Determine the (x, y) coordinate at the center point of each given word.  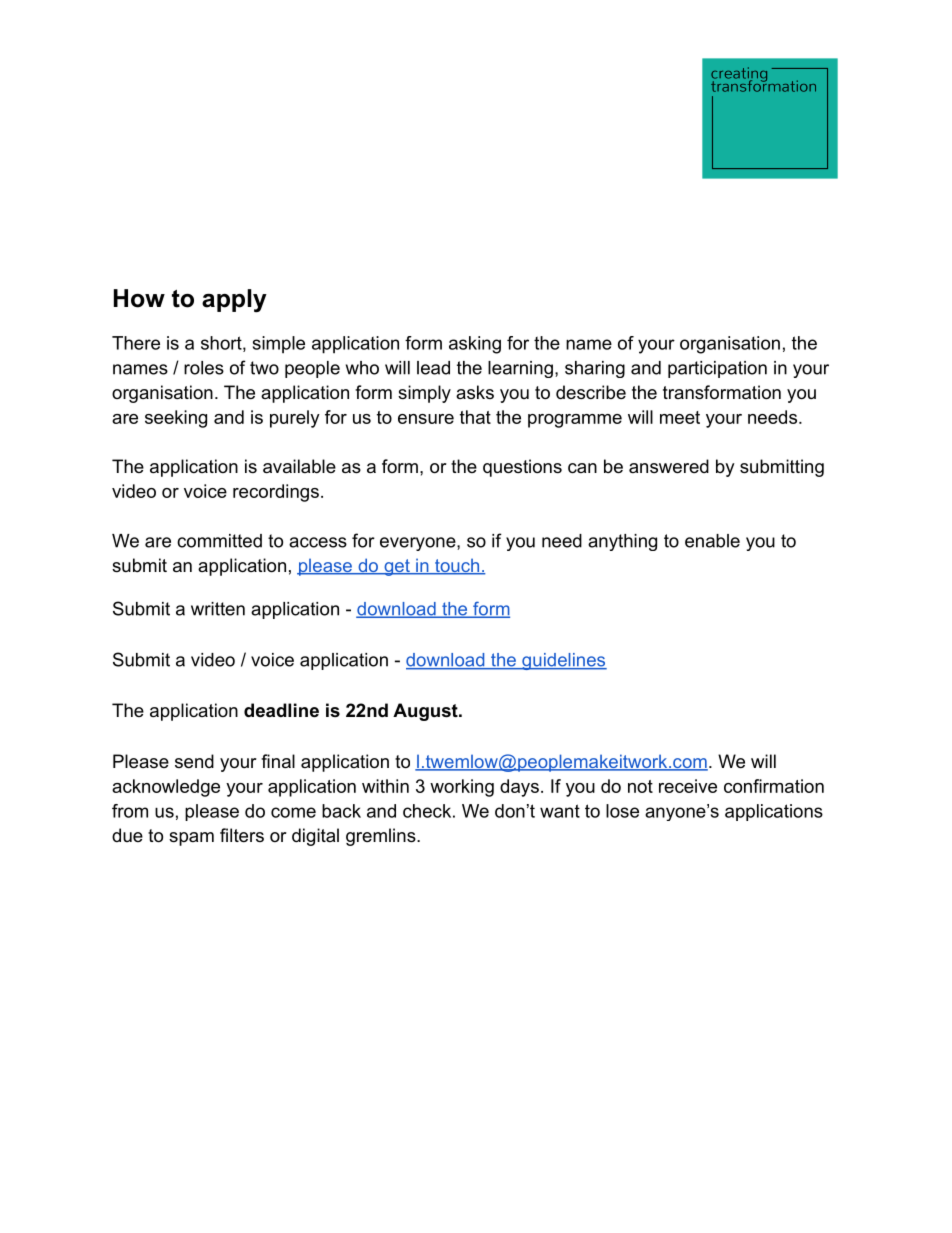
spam (191, 839)
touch (456, 566)
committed (219, 541)
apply (234, 301)
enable (712, 541)
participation (717, 369)
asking (475, 345)
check (427, 811)
